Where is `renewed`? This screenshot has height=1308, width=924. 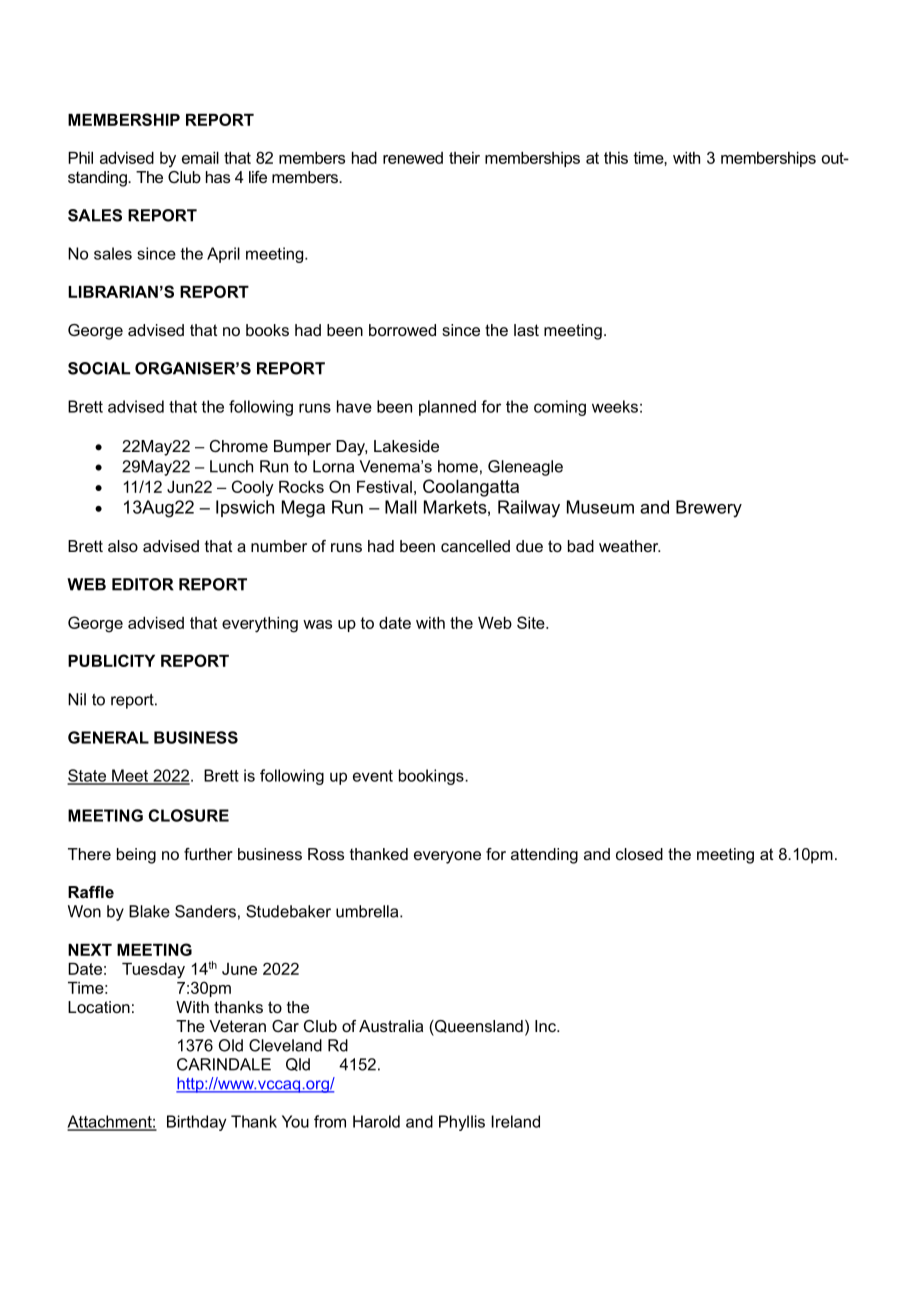
renewed is located at coordinates (413, 158).
